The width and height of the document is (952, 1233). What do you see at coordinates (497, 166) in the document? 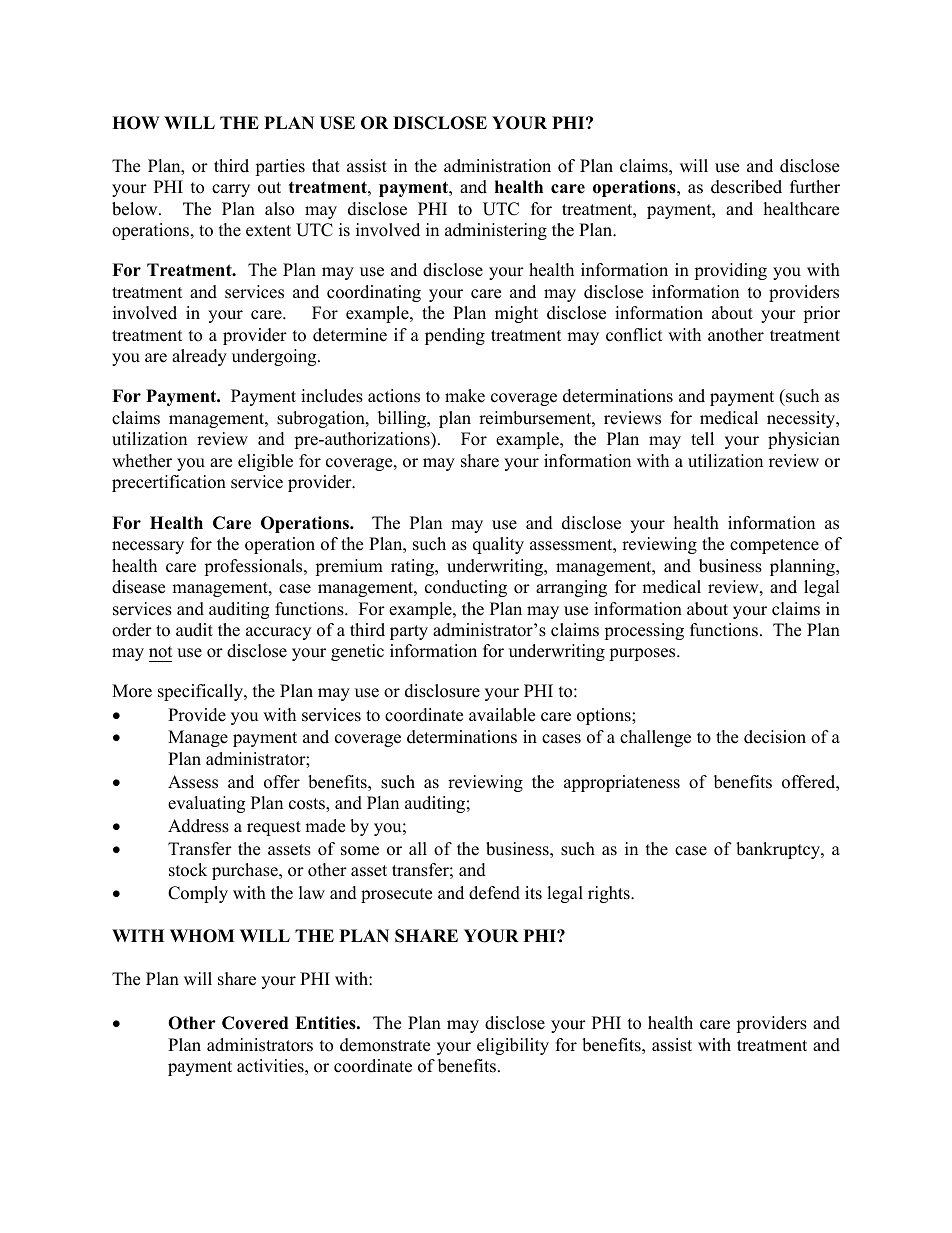
I see `administration` at bounding box center [497, 166].
